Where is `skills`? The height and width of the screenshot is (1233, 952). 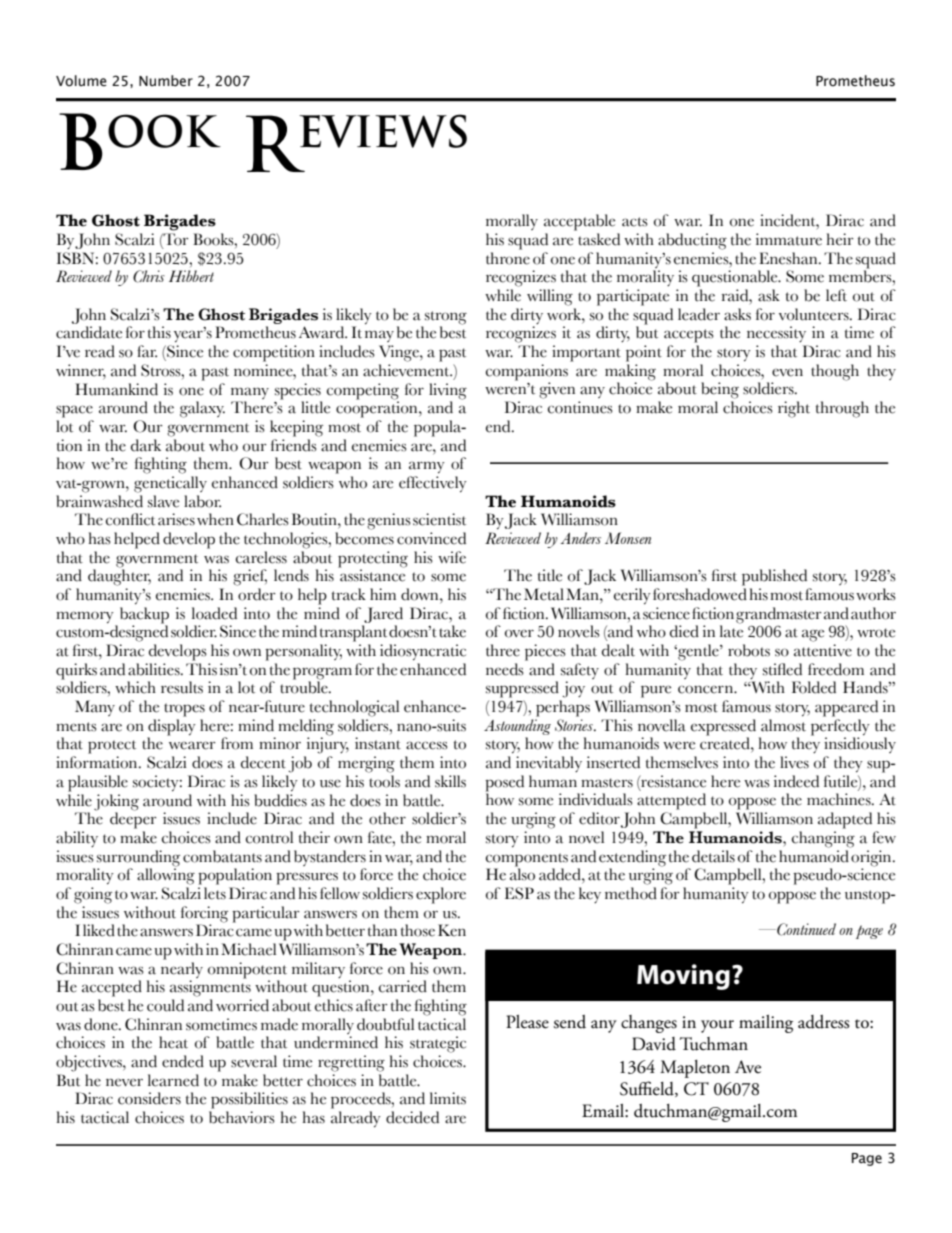
skills is located at coordinates (450, 781).
